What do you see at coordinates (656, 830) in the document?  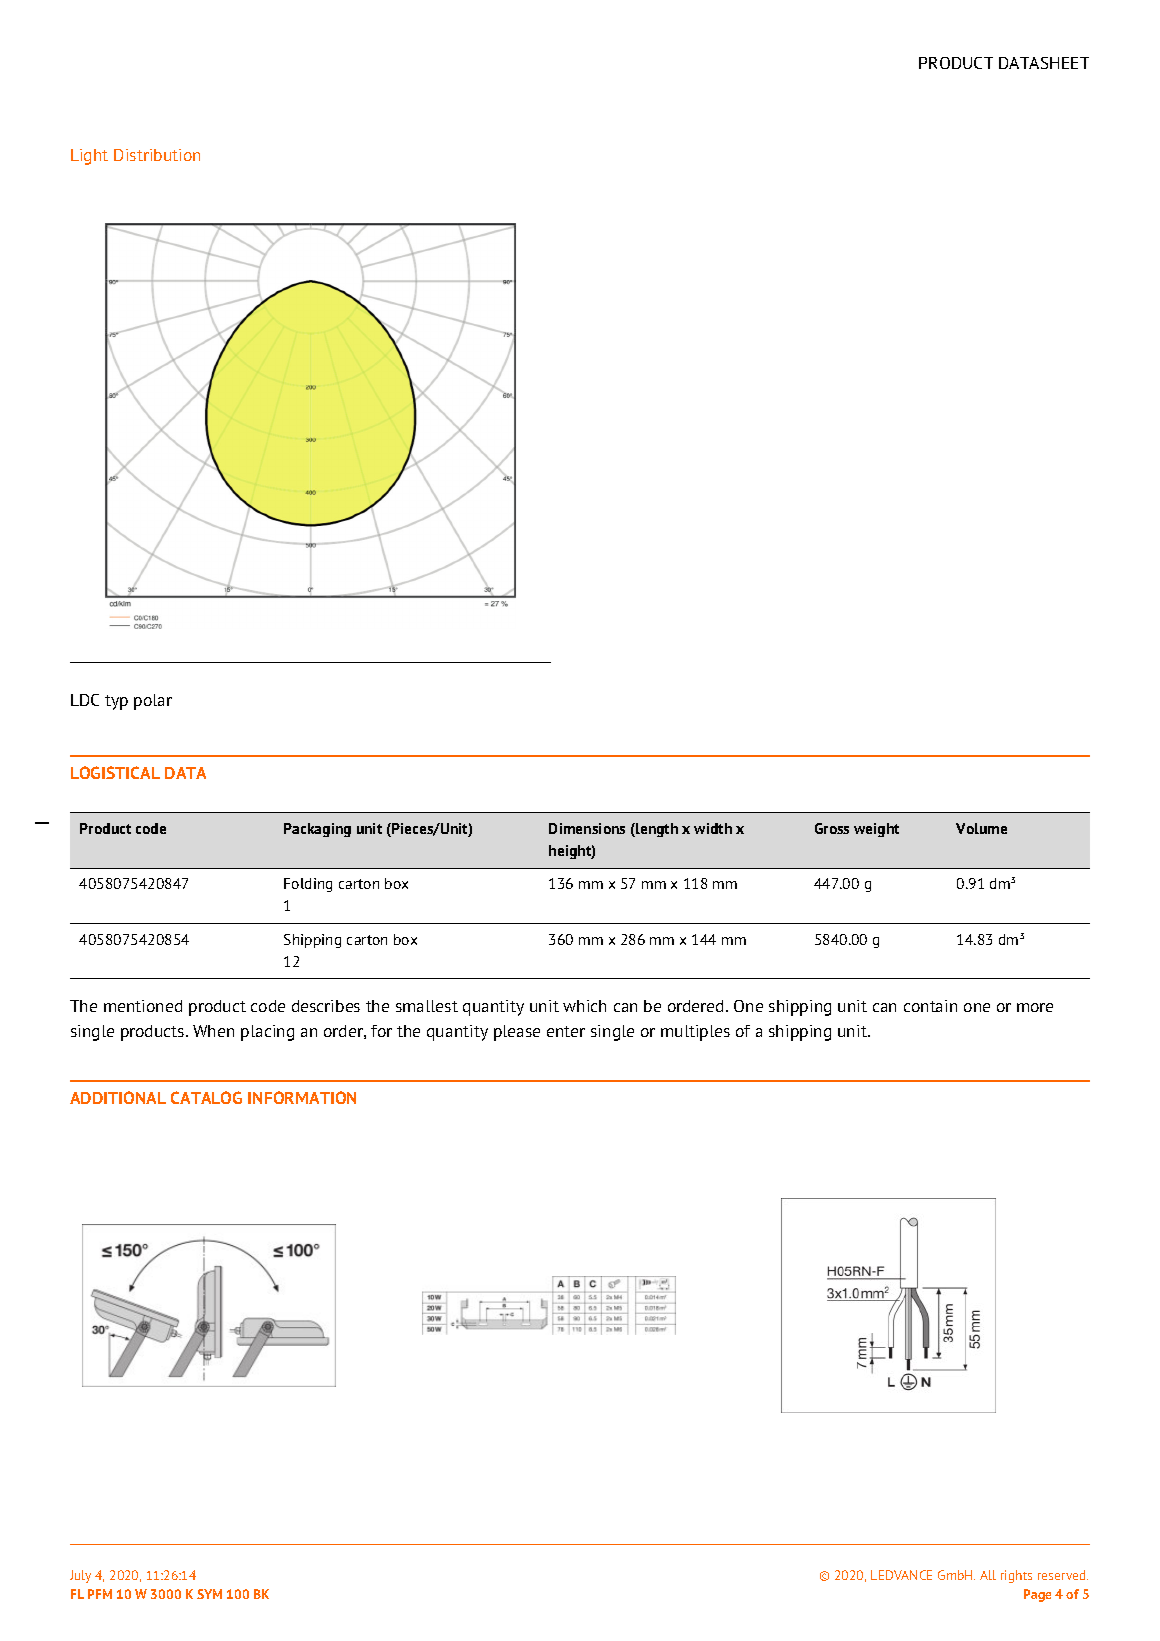 I see `length` at bounding box center [656, 830].
